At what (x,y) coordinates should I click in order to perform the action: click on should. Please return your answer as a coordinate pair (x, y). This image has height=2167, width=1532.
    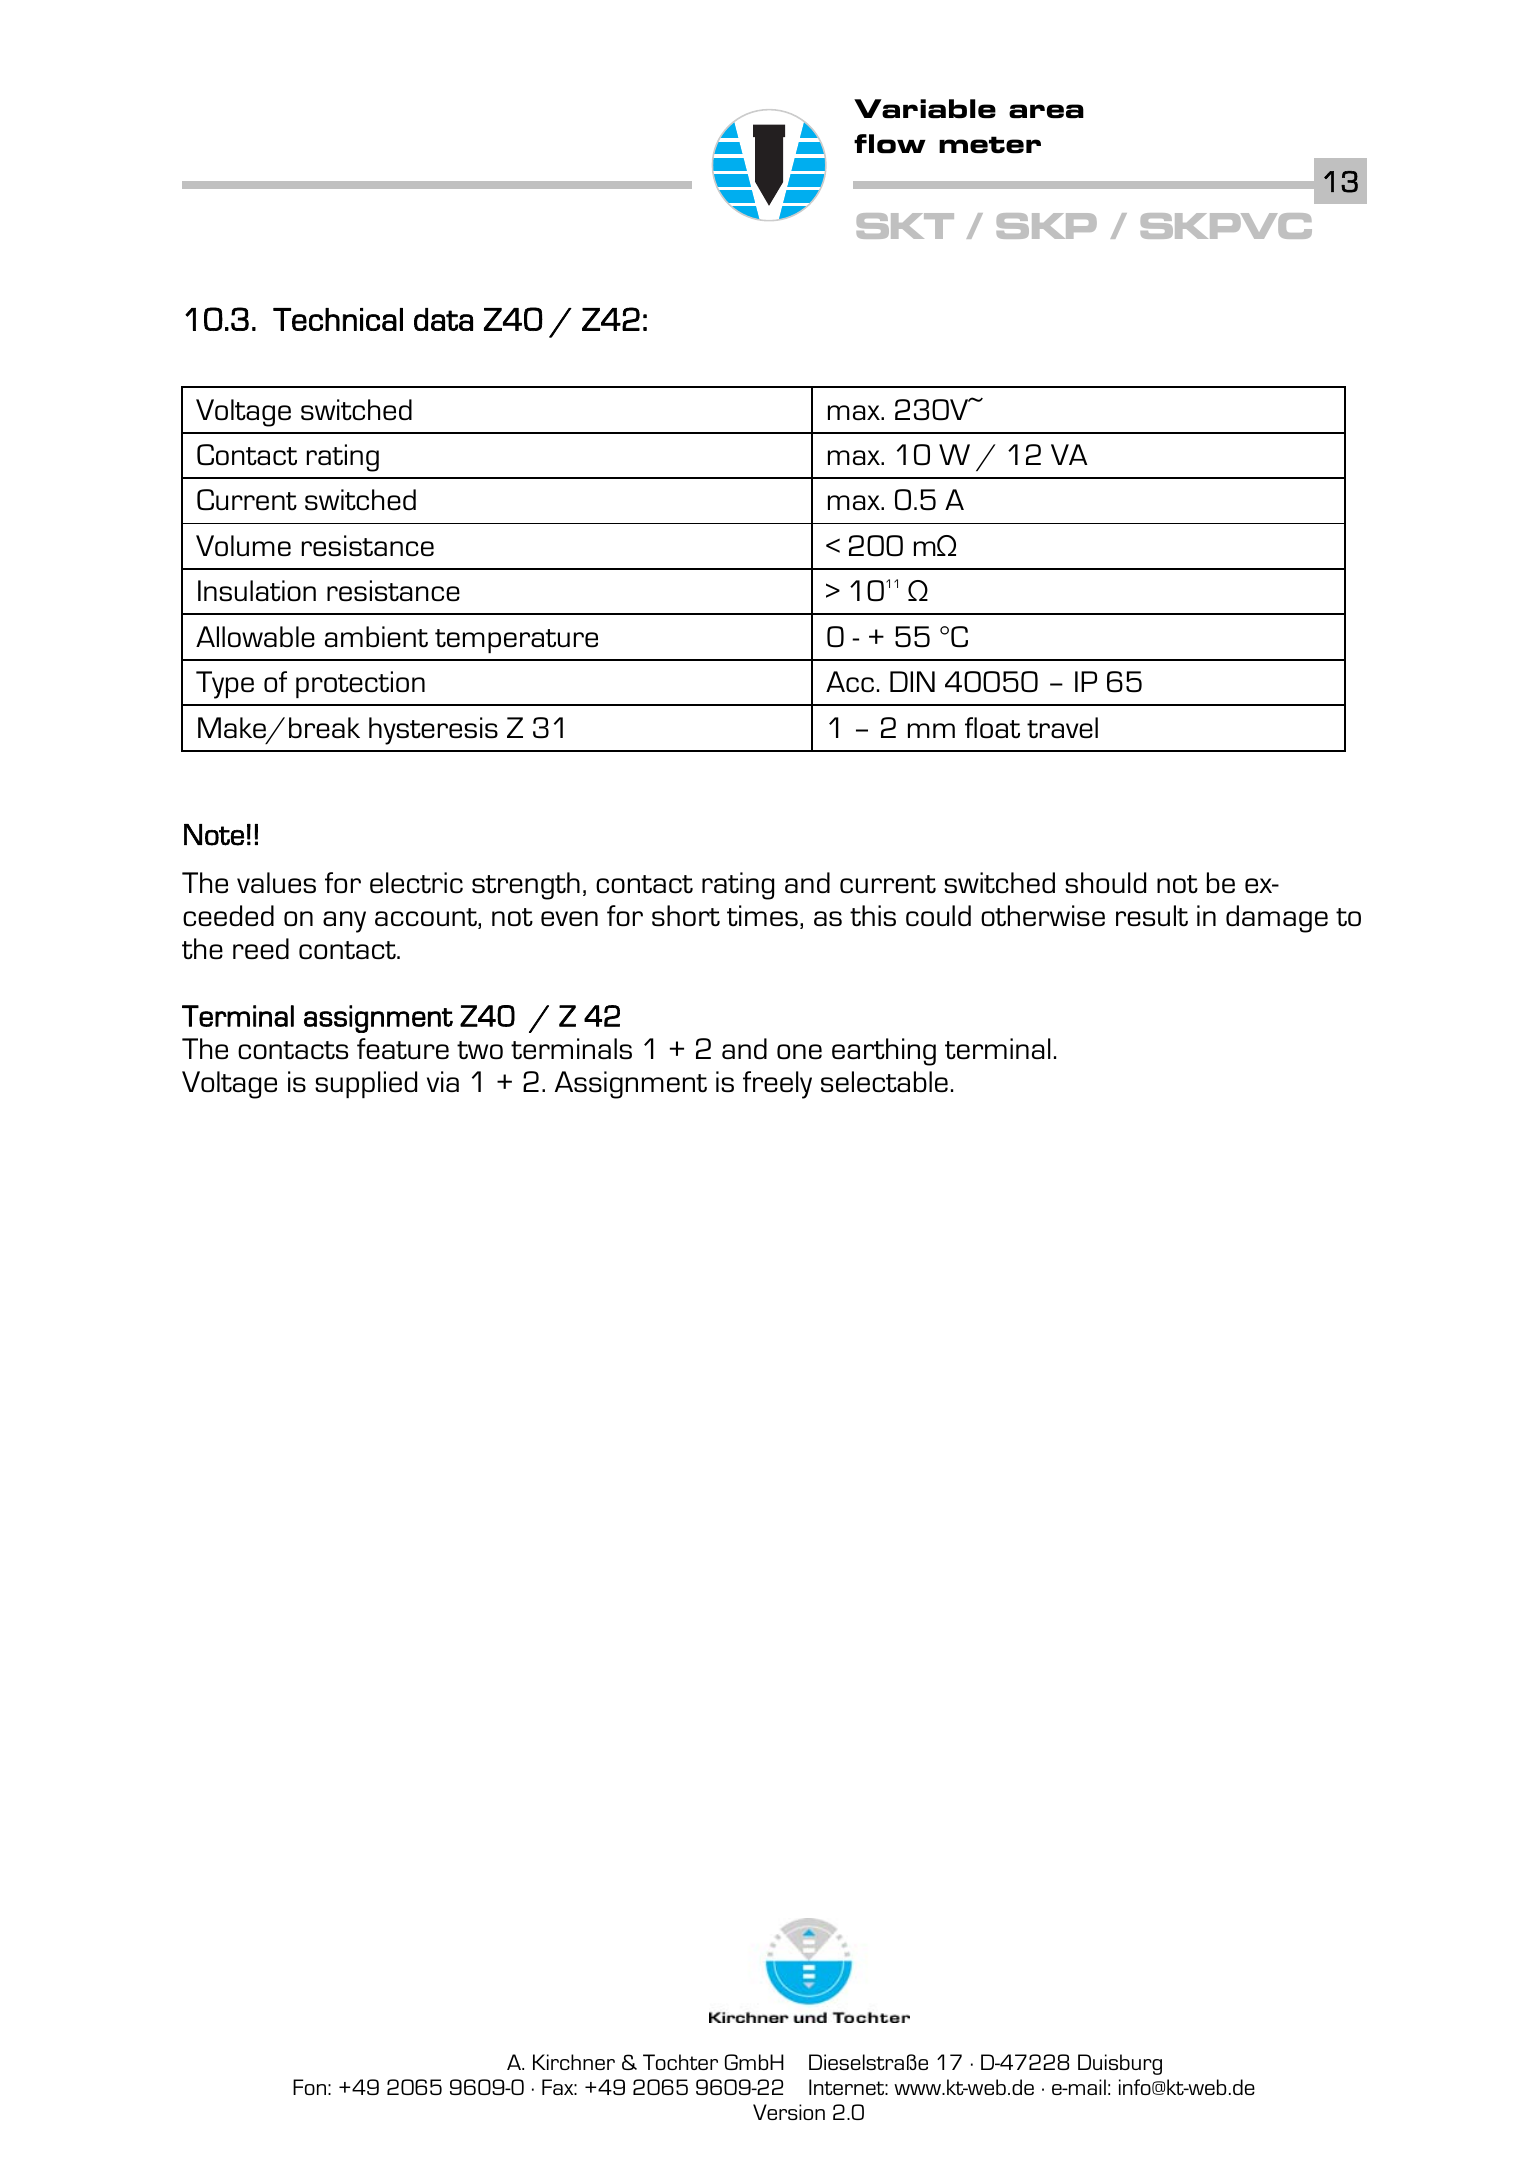
    Looking at the image, I should click on (1105, 883).
